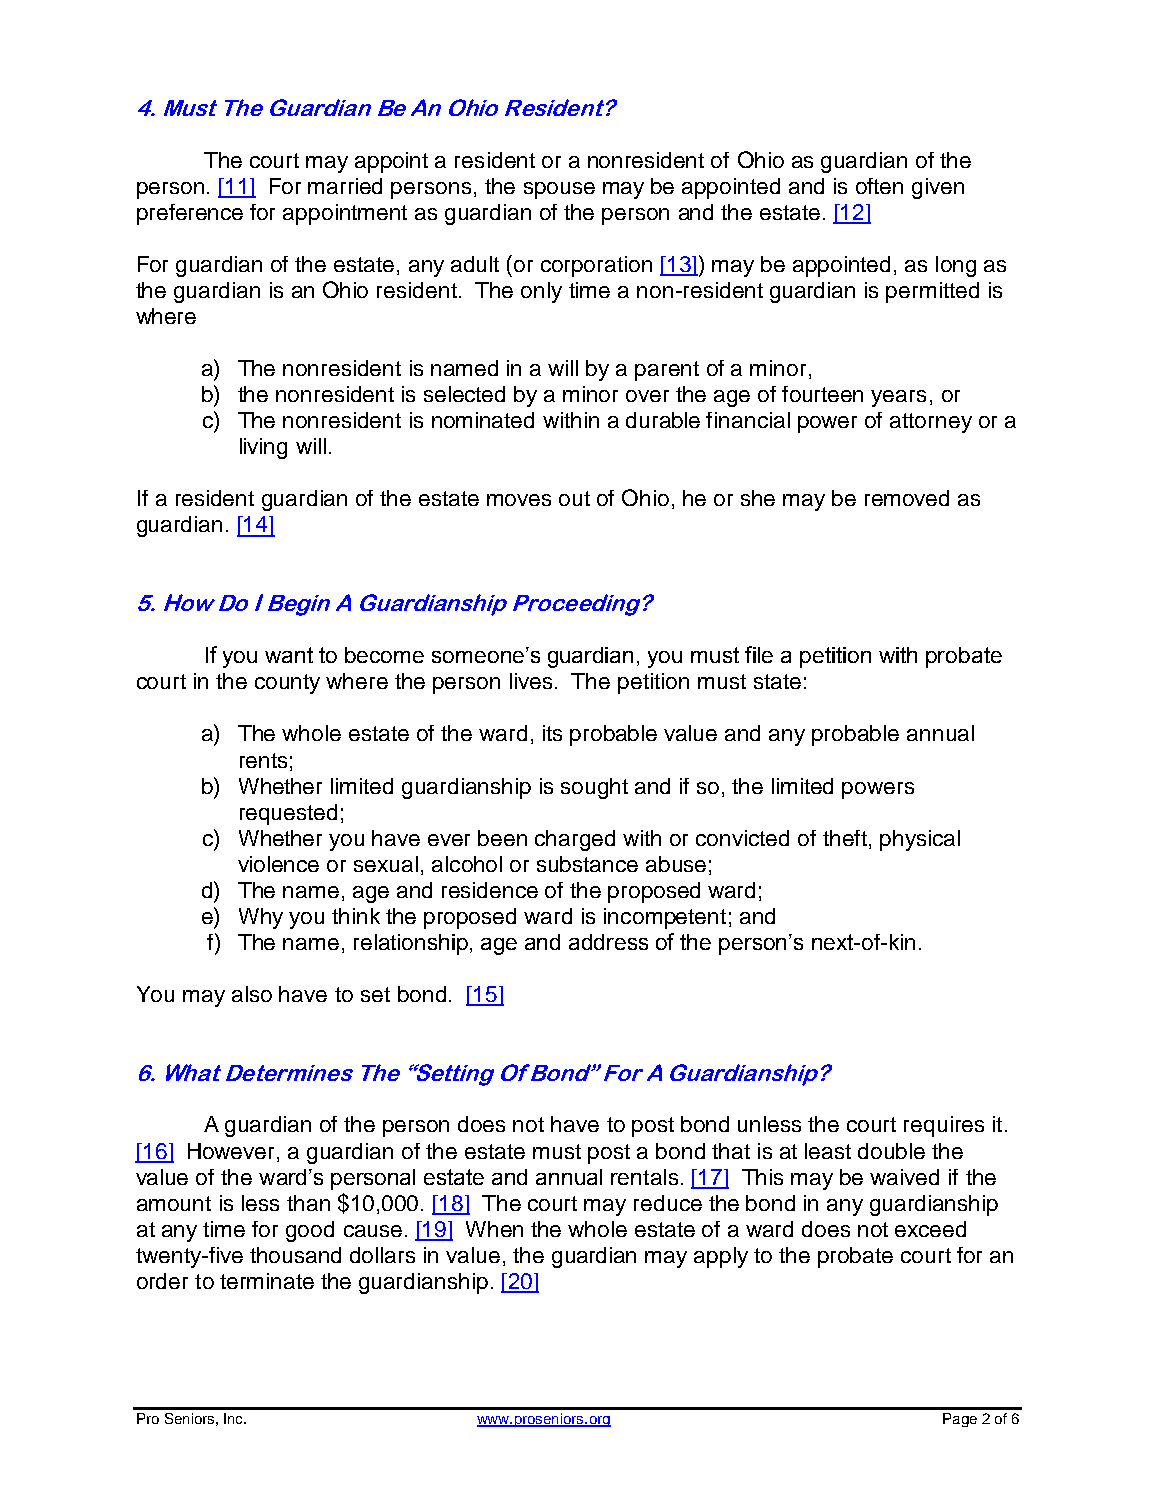 This page has height=1495, width=1155. I want to click on spouse, so click(559, 190).
